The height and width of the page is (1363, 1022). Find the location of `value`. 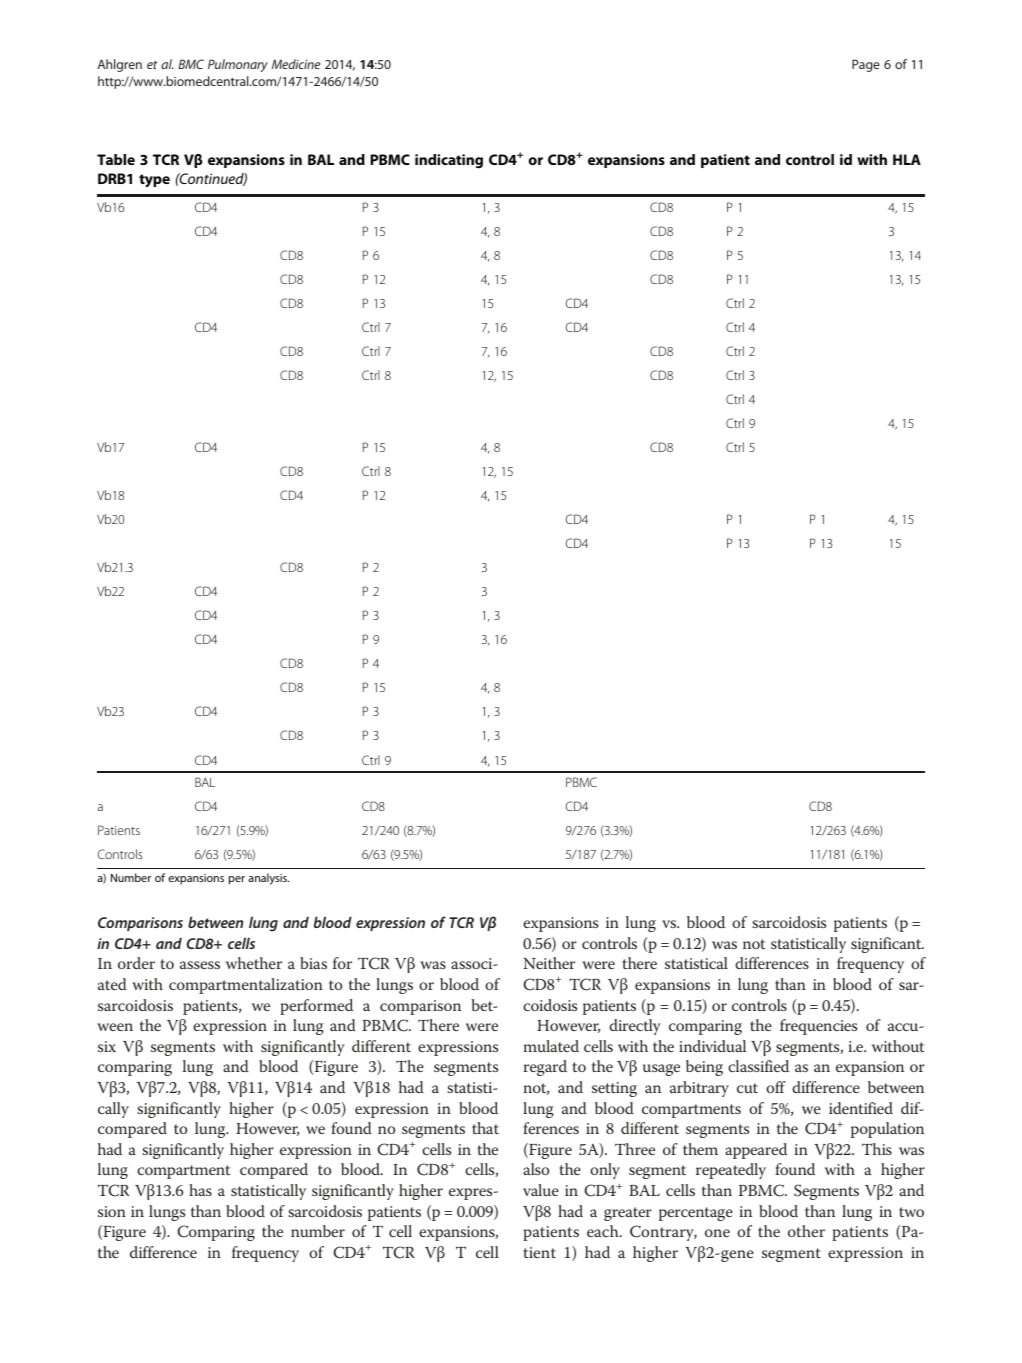

value is located at coordinates (541, 1190).
